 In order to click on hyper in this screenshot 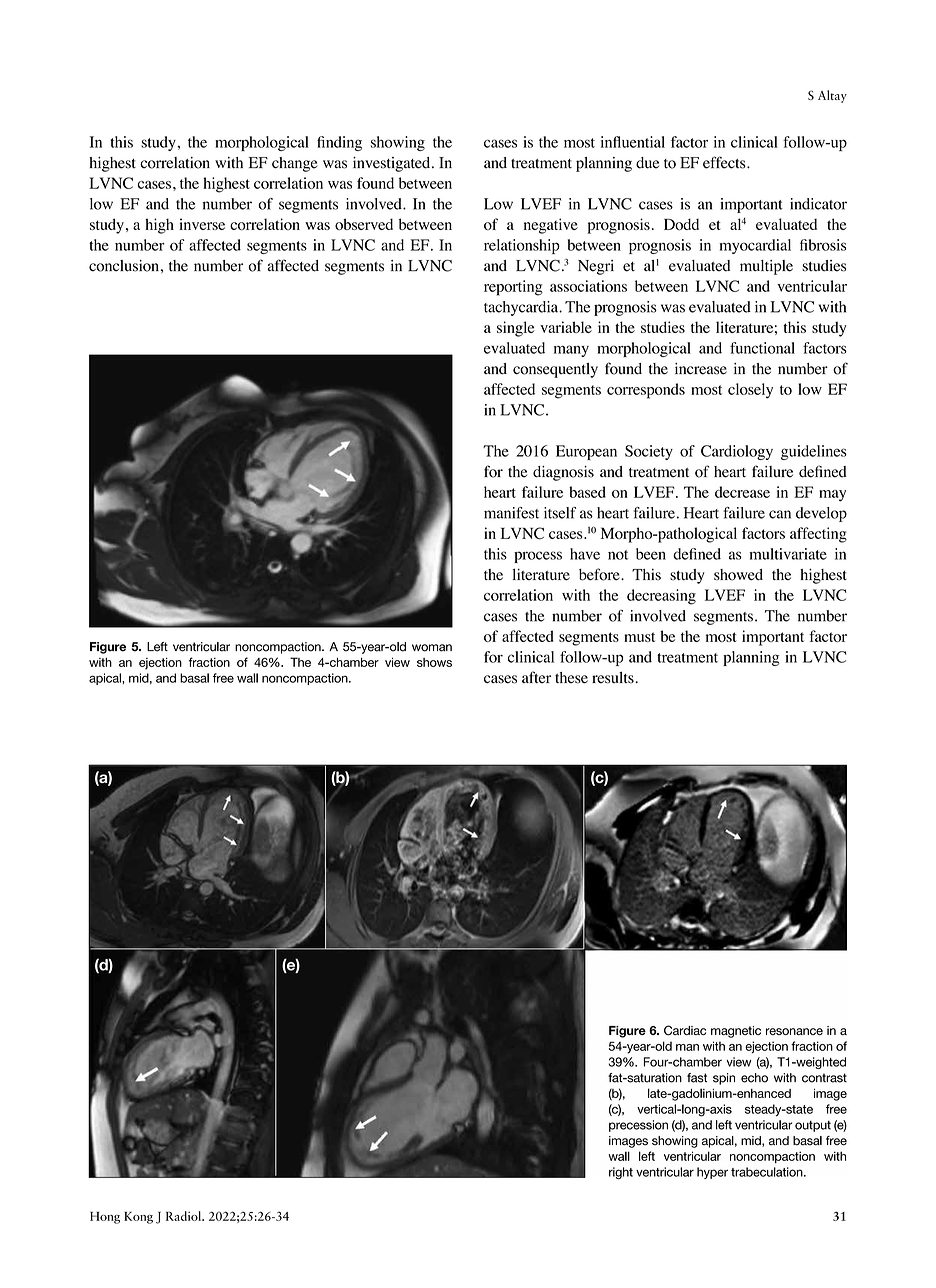, I will do `click(712, 1173)`.
